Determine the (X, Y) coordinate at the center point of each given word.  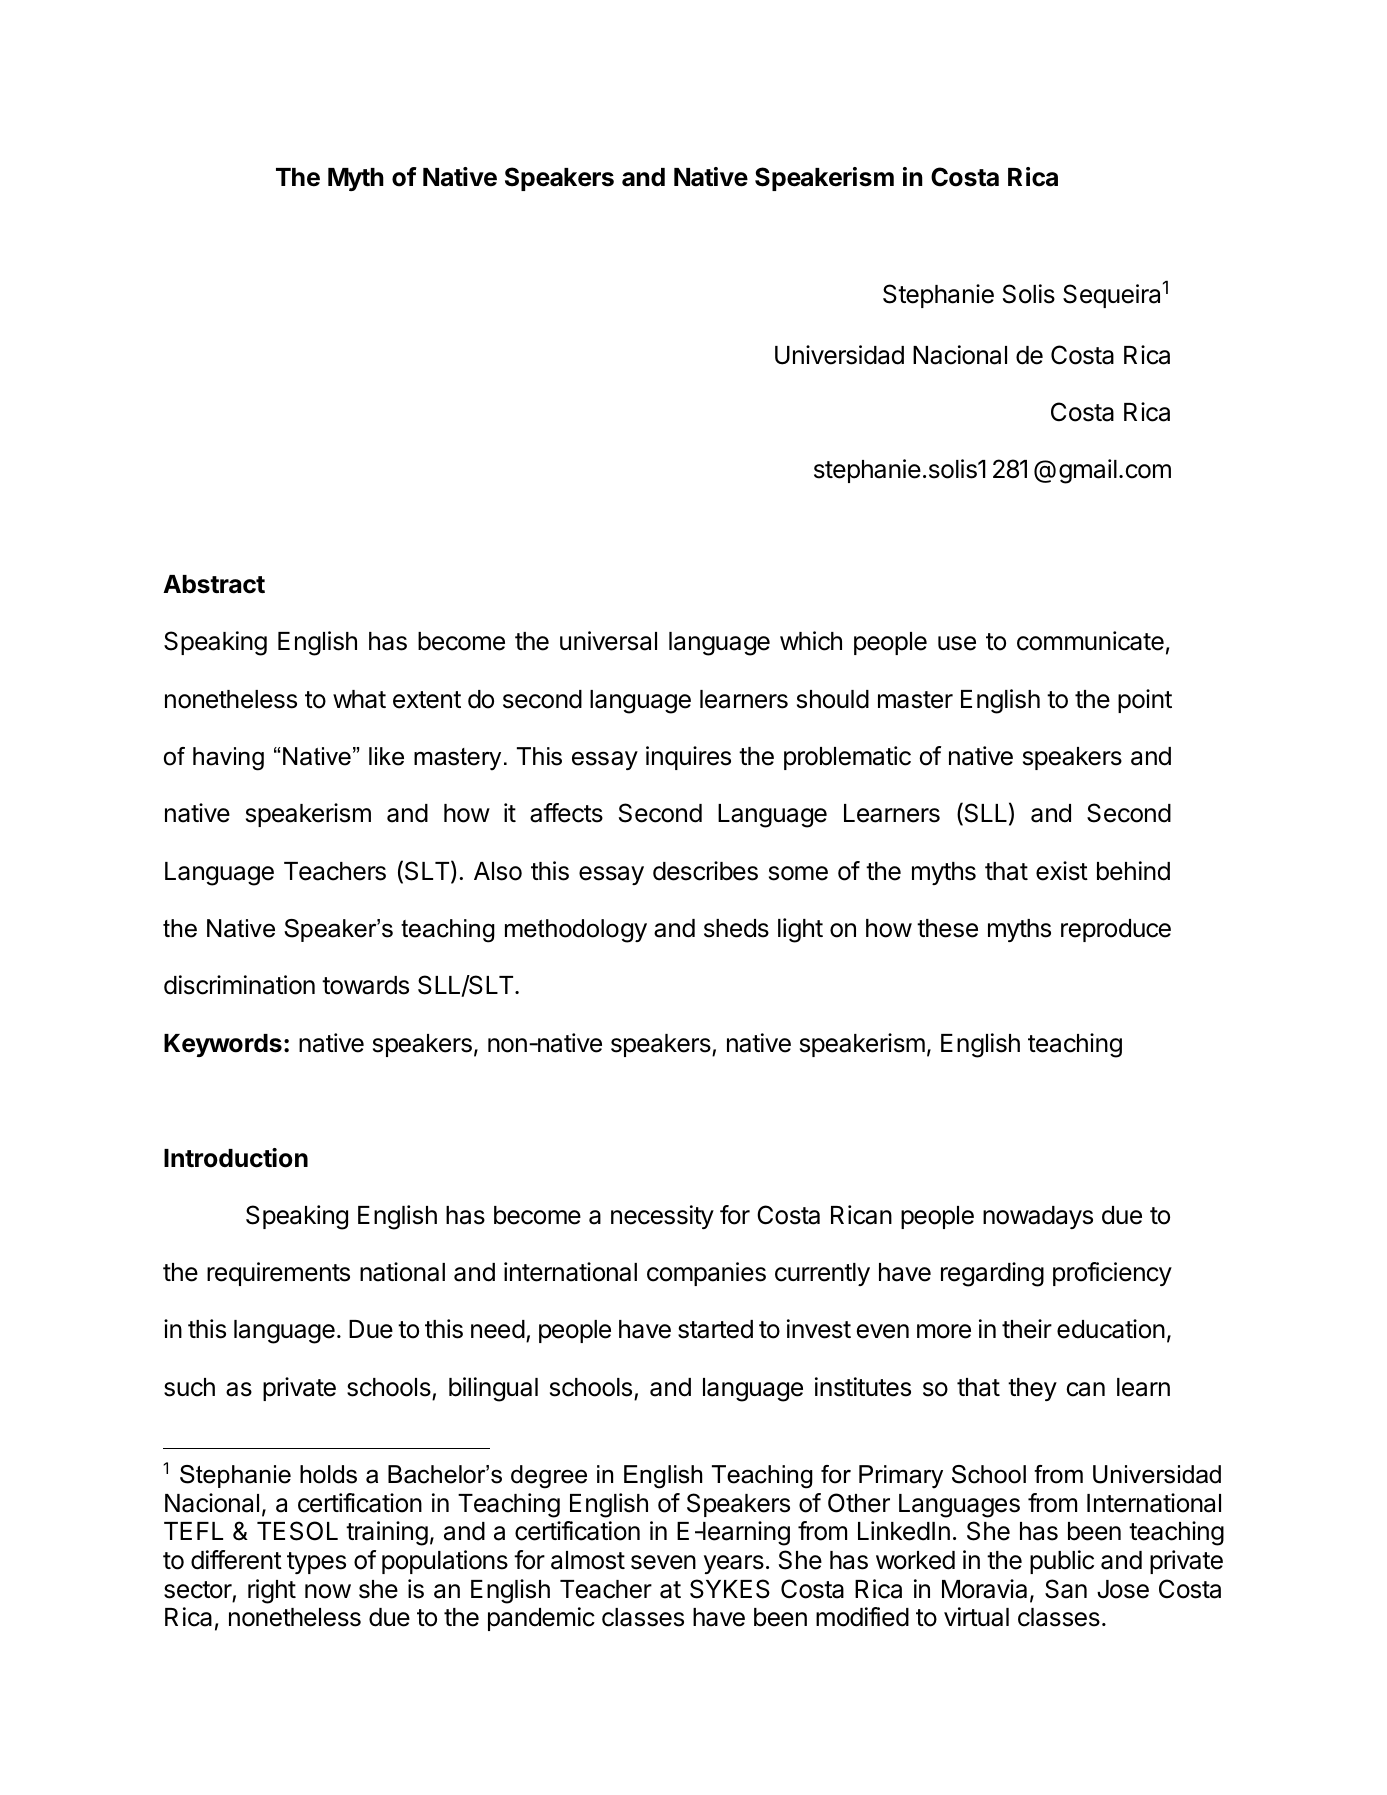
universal (608, 641)
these (947, 928)
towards (365, 985)
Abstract (214, 584)
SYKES (730, 1589)
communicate (1090, 641)
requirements (278, 1274)
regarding (992, 1274)
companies (706, 1274)
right (272, 1591)
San (1066, 1589)
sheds (736, 928)
